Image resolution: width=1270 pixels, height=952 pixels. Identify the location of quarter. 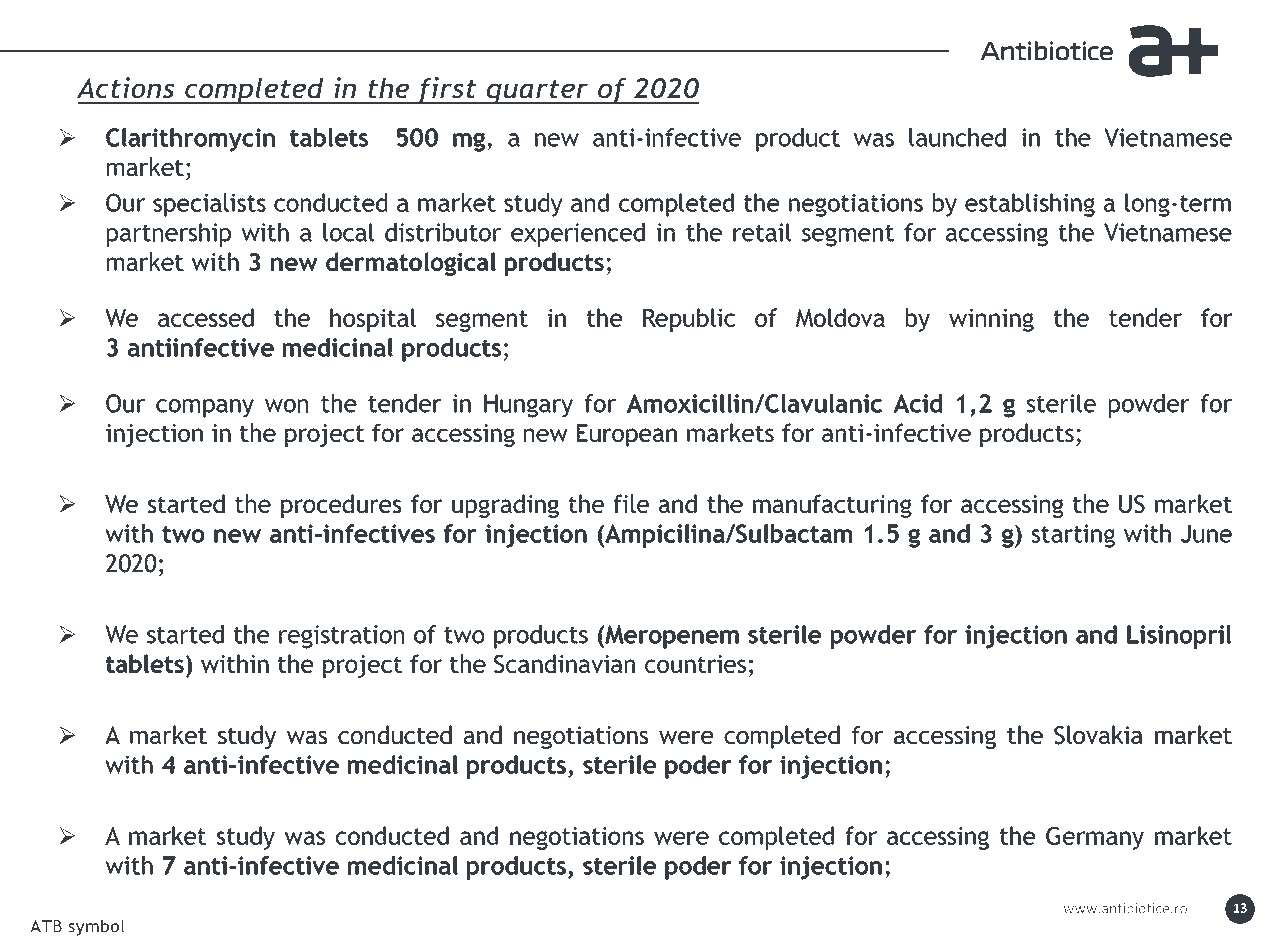
(537, 92).
